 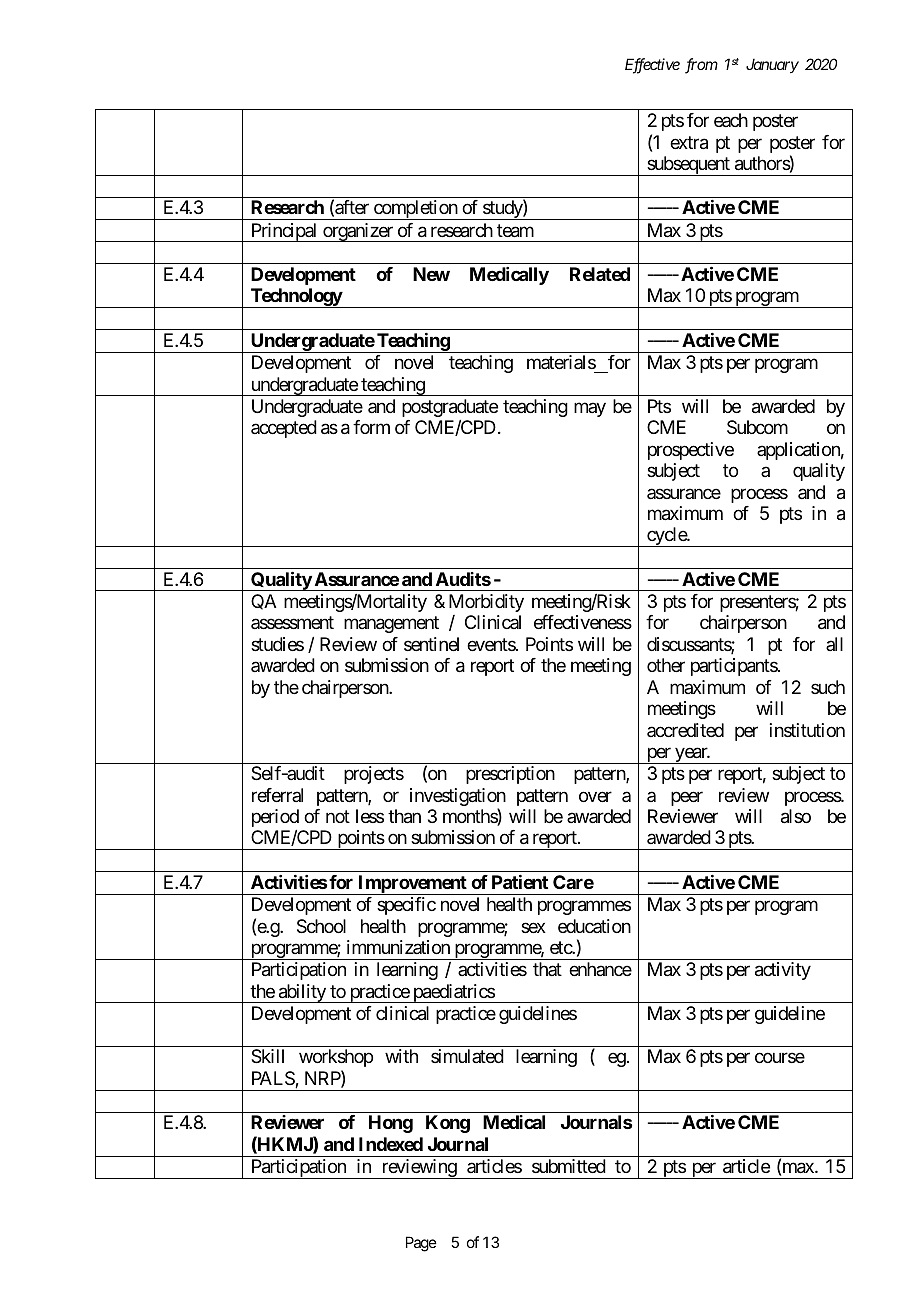 What do you see at coordinates (772, 65) in the screenshot?
I see `January` at bounding box center [772, 65].
